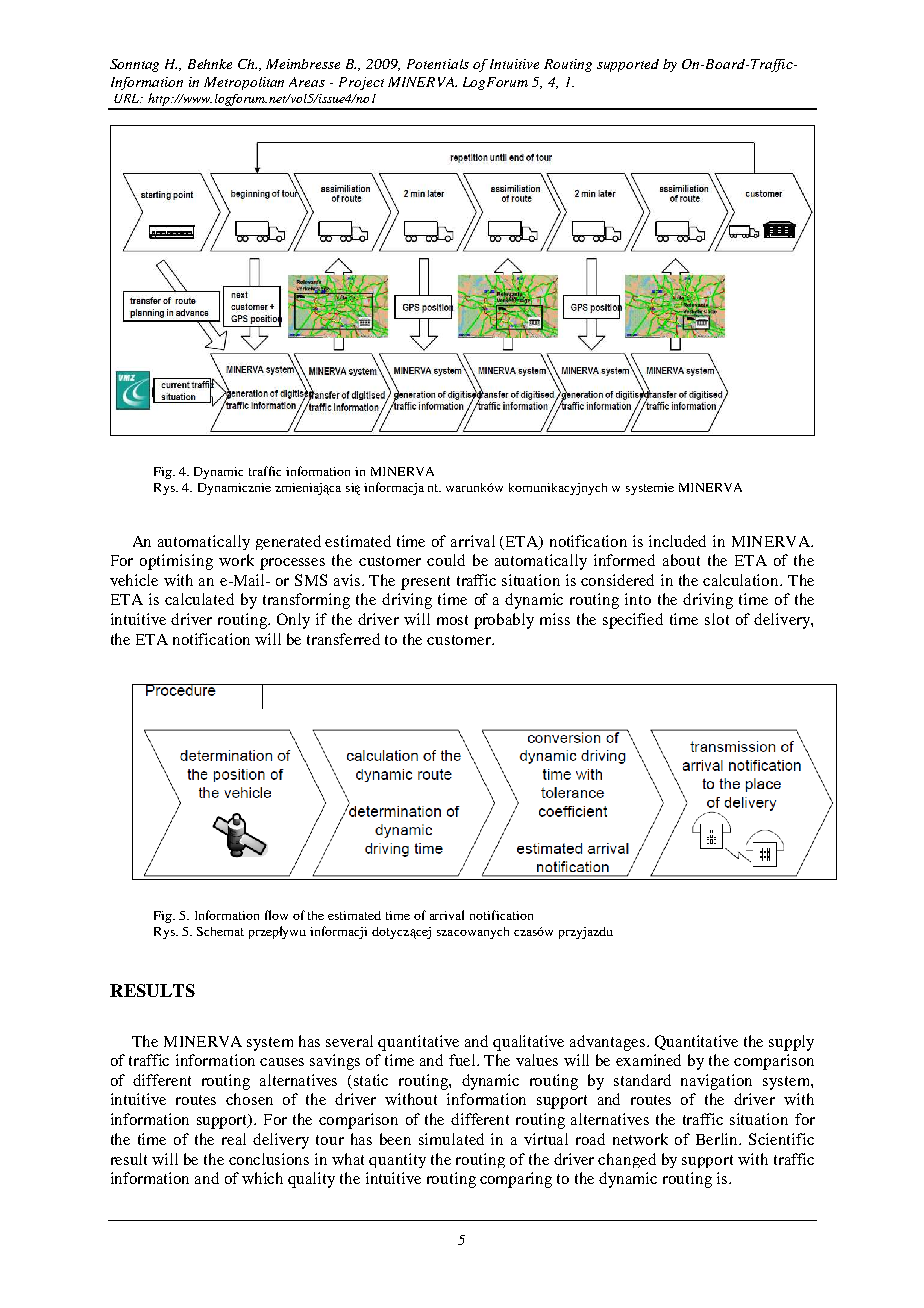 The image size is (924, 1308). What do you see at coordinates (438, 64) in the screenshot?
I see `Potentials` at bounding box center [438, 64].
